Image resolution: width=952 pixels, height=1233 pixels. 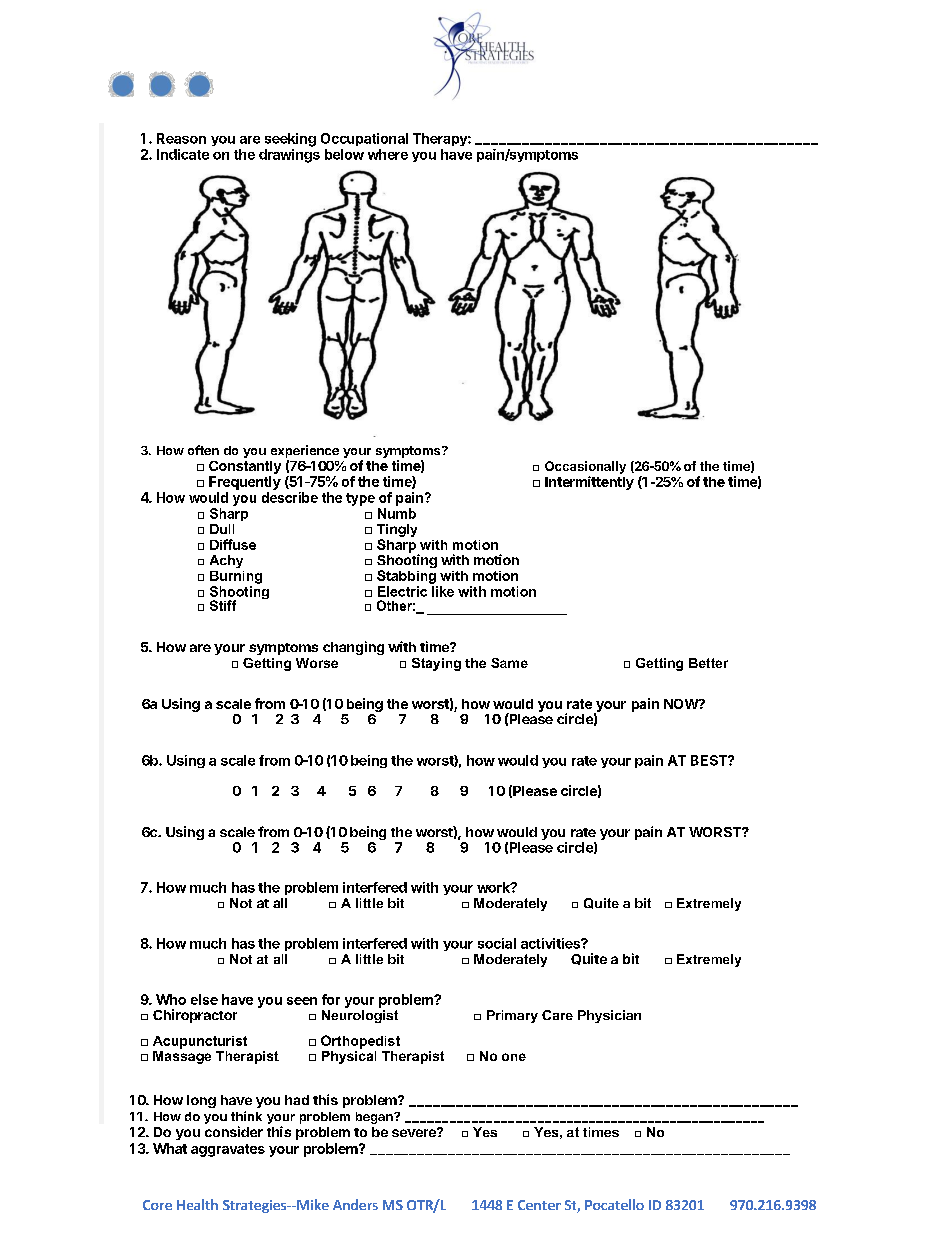 I want to click on where, so click(x=388, y=154).
